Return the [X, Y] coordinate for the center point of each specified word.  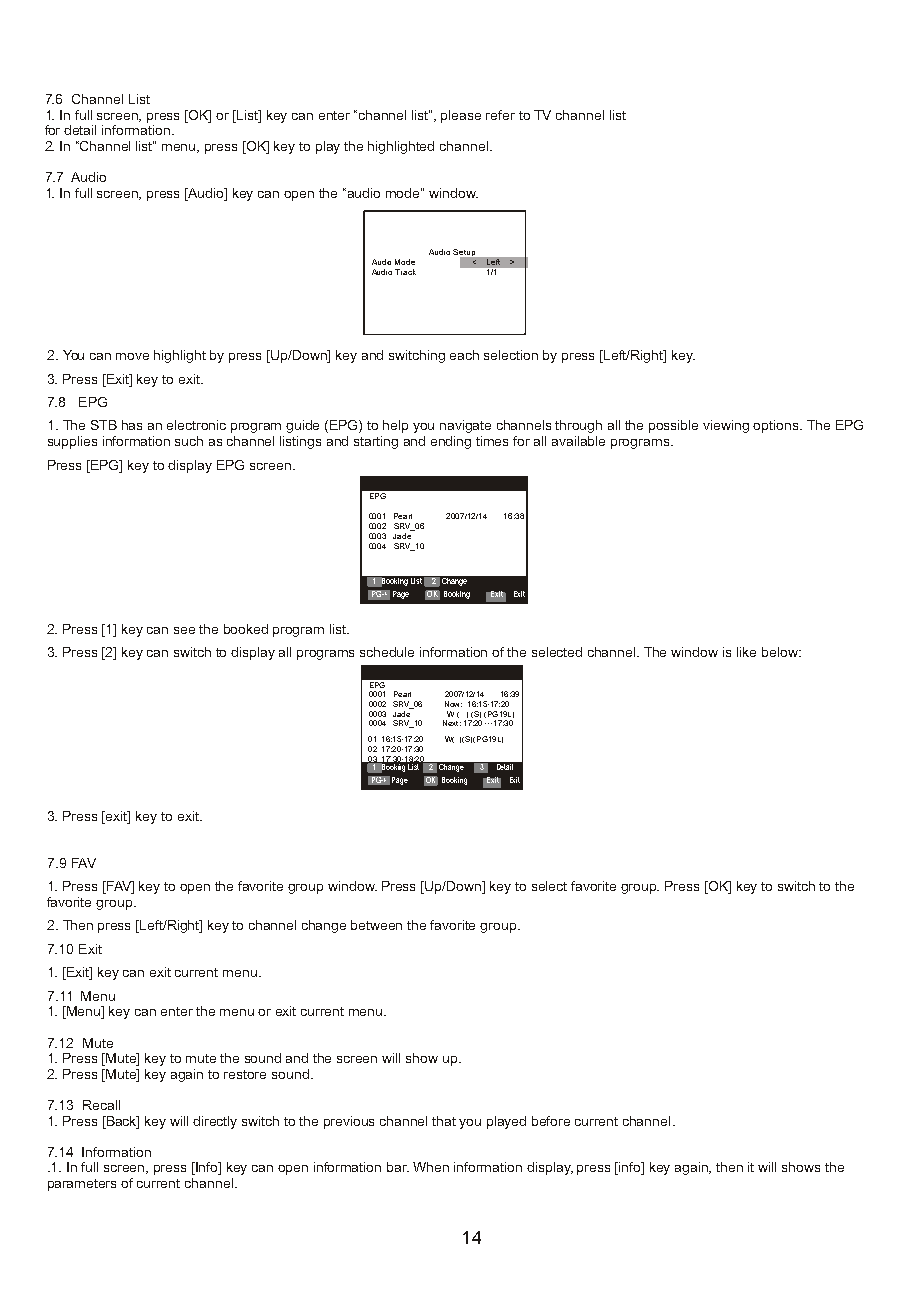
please [461, 116]
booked [246, 629]
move [132, 356]
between [376, 925]
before [551, 1121]
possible [673, 426]
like [746, 652]
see [184, 630]
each [464, 355]
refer [500, 115]
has [132, 425]
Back [122, 1122]
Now [453, 704]
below [781, 652]
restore [245, 1074]
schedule [387, 652]
